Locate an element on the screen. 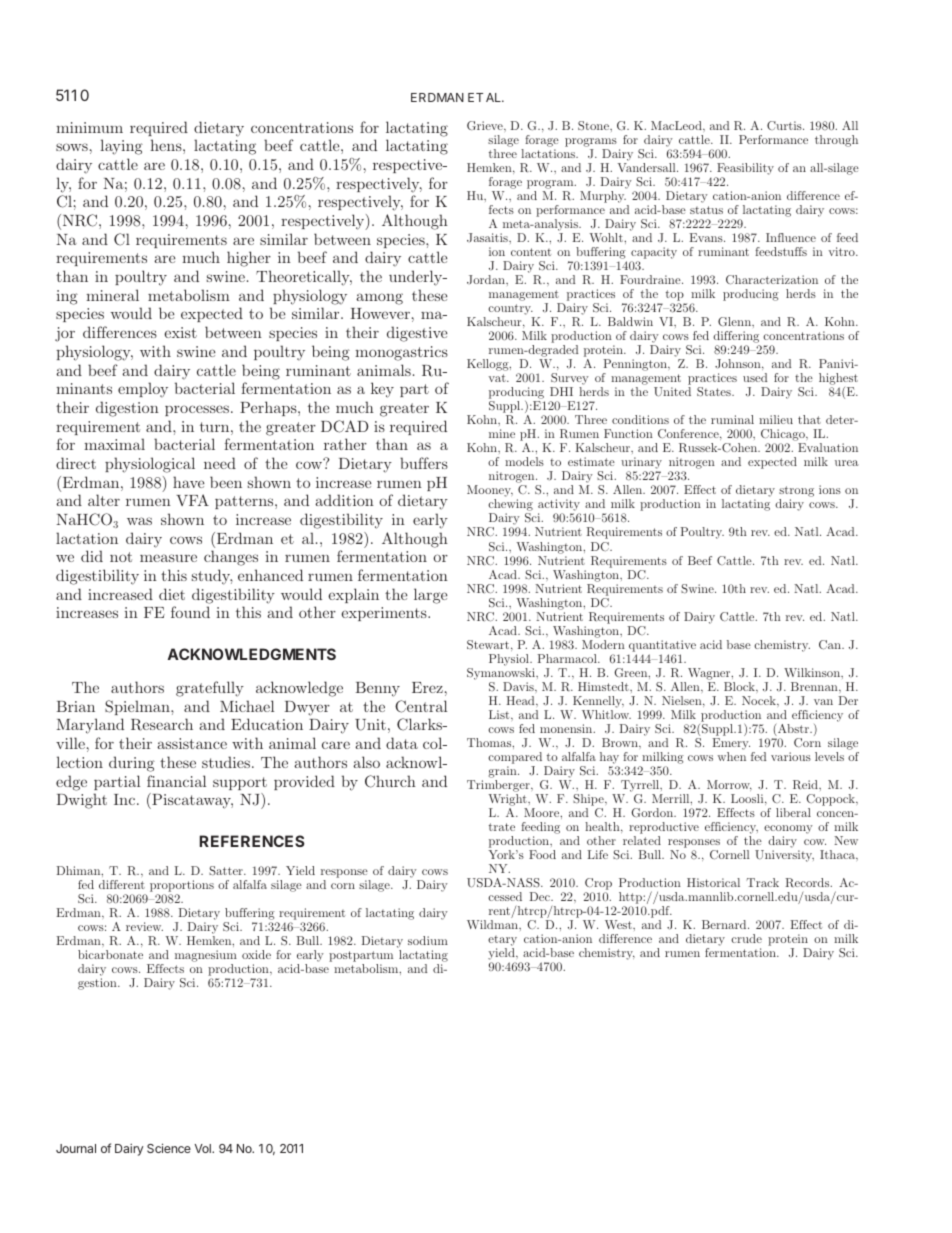 This screenshot has height=1233, width=952. Wright is located at coordinates (509, 800).
